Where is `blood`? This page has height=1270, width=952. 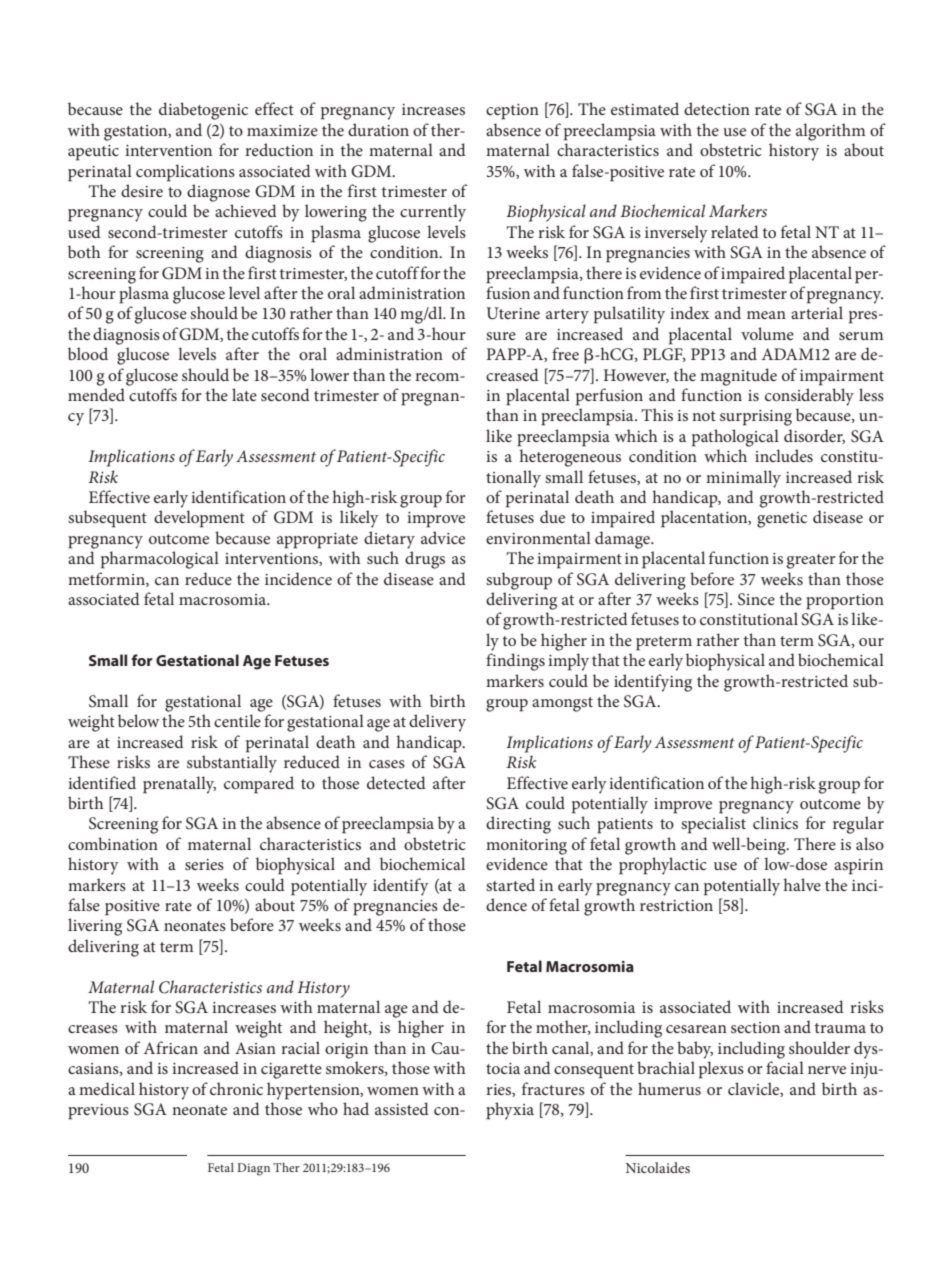
blood is located at coordinates (88, 353).
